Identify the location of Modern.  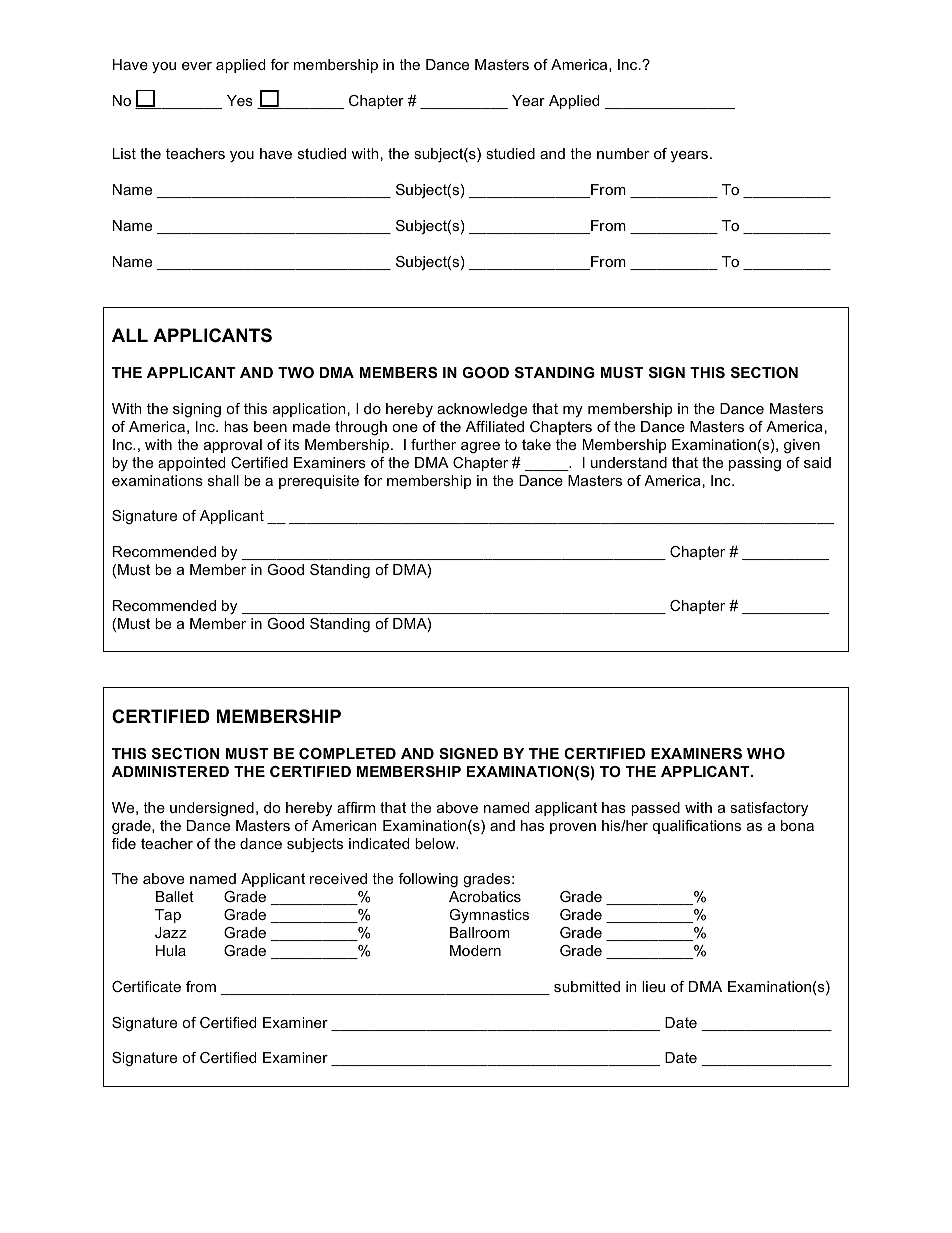
(475, 950).
